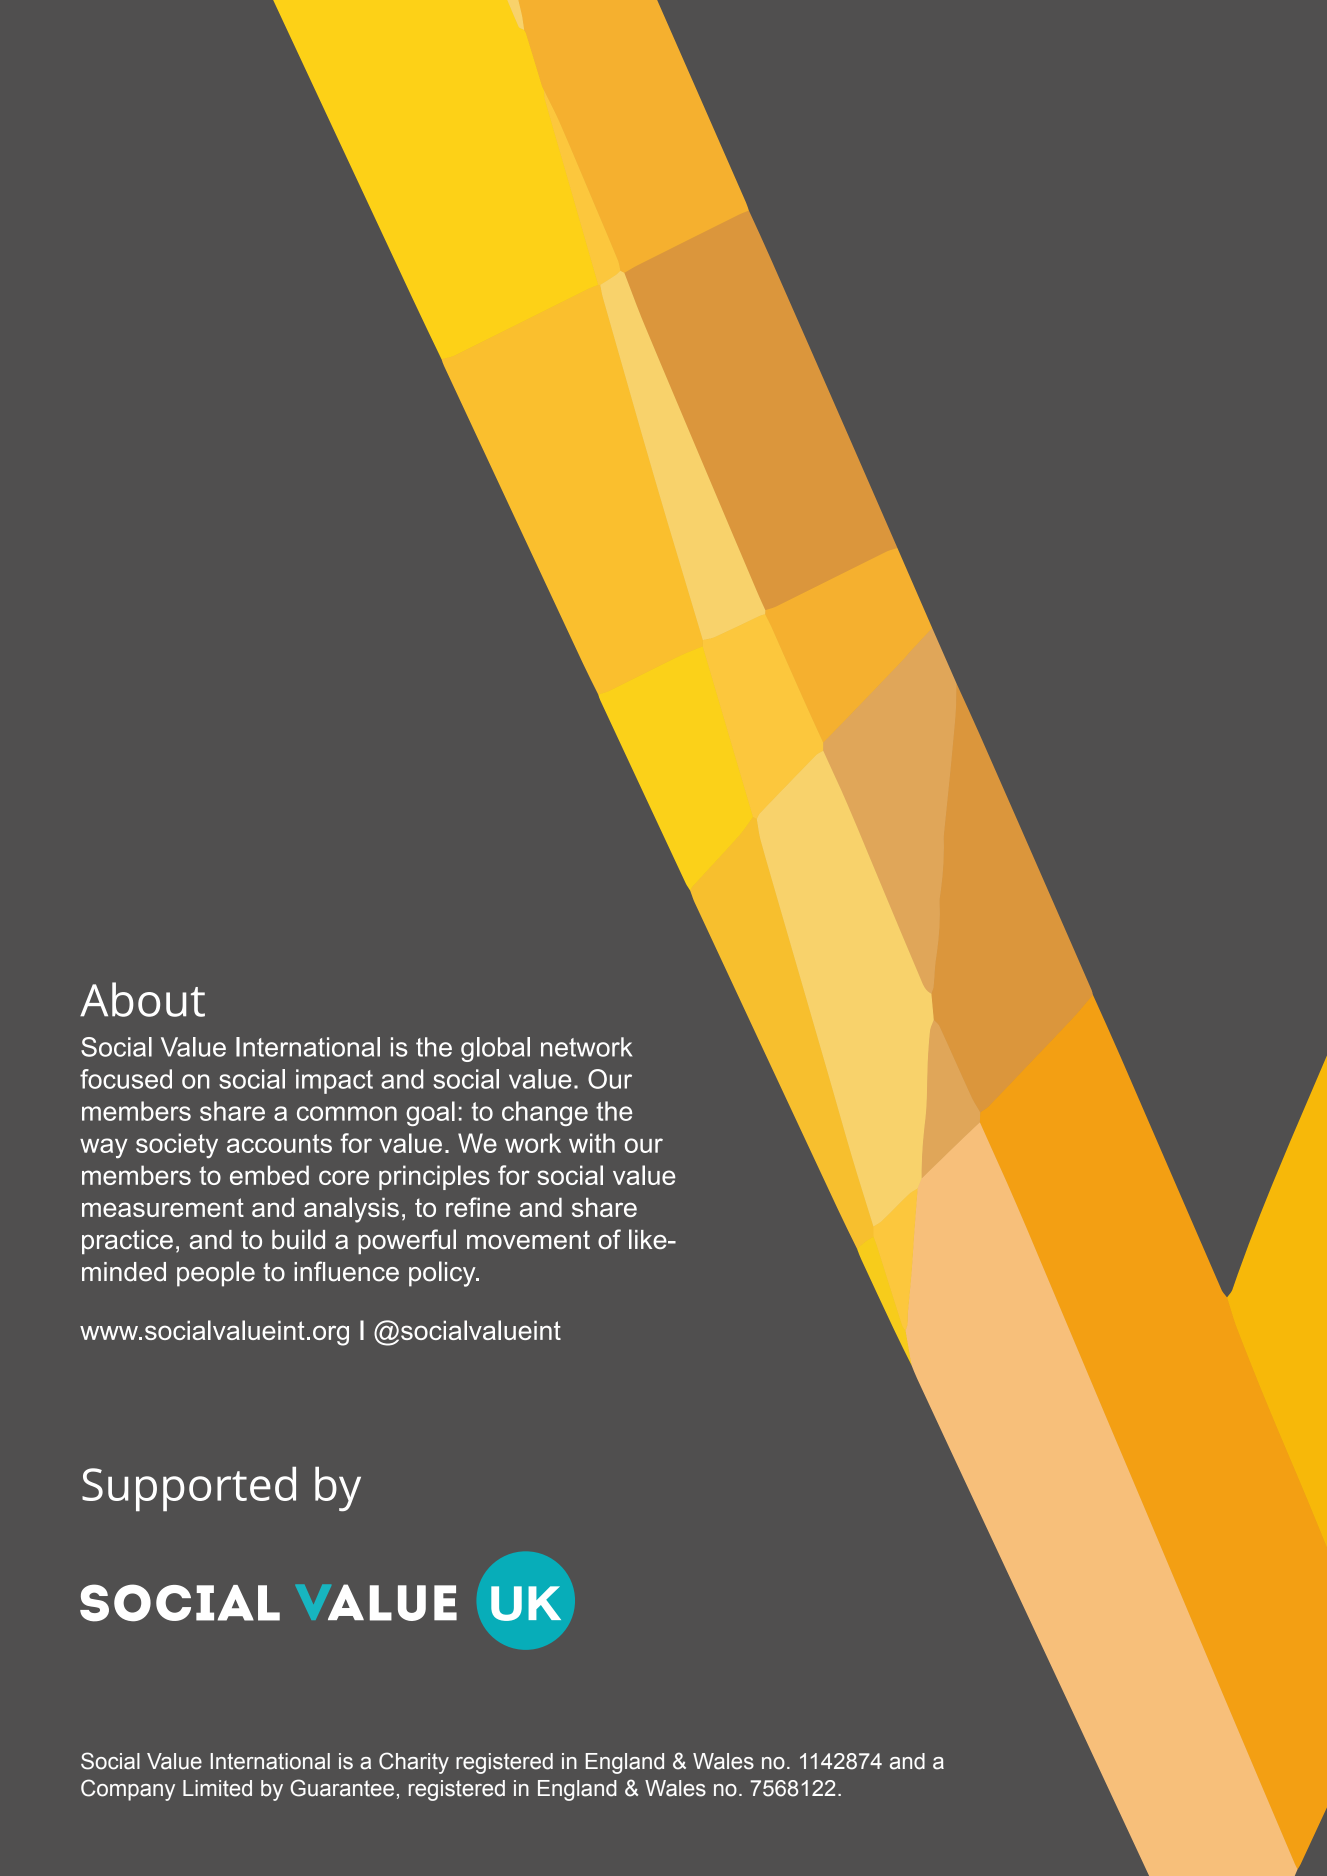 Image resolution: width=1327 pixels, height=1876 pixels. I want to click on influence, so click(346, 1271).
